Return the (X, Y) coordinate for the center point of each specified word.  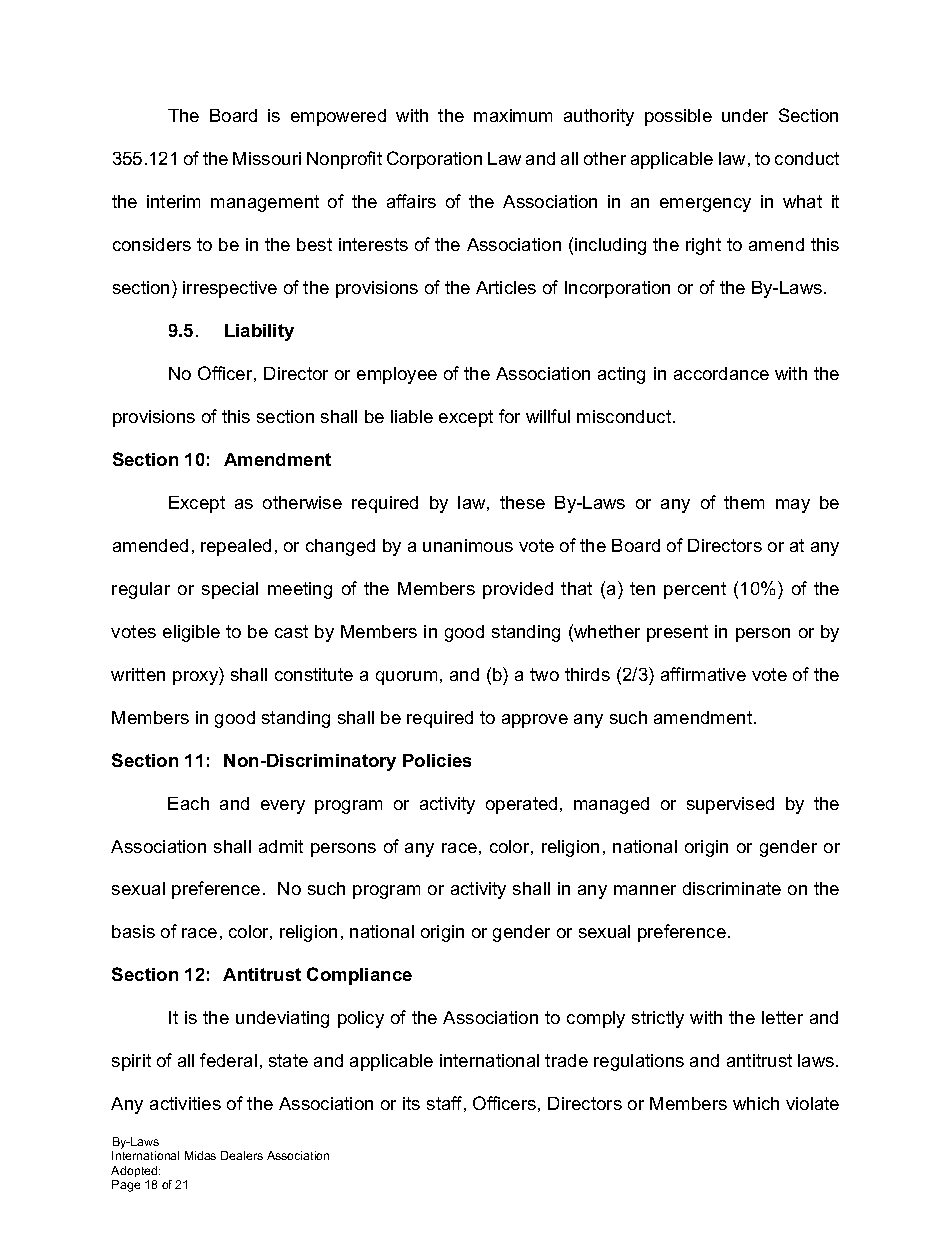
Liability (259, 332)
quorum (406, 678)
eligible (191, 633)
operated (521, 805)
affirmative (703, 674)
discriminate (732, 888)
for (509, 416)
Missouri (267, 158)
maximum (513, 115)
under (745, 115)
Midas (200, 1155)
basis (133, 931)
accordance (721, 373)
